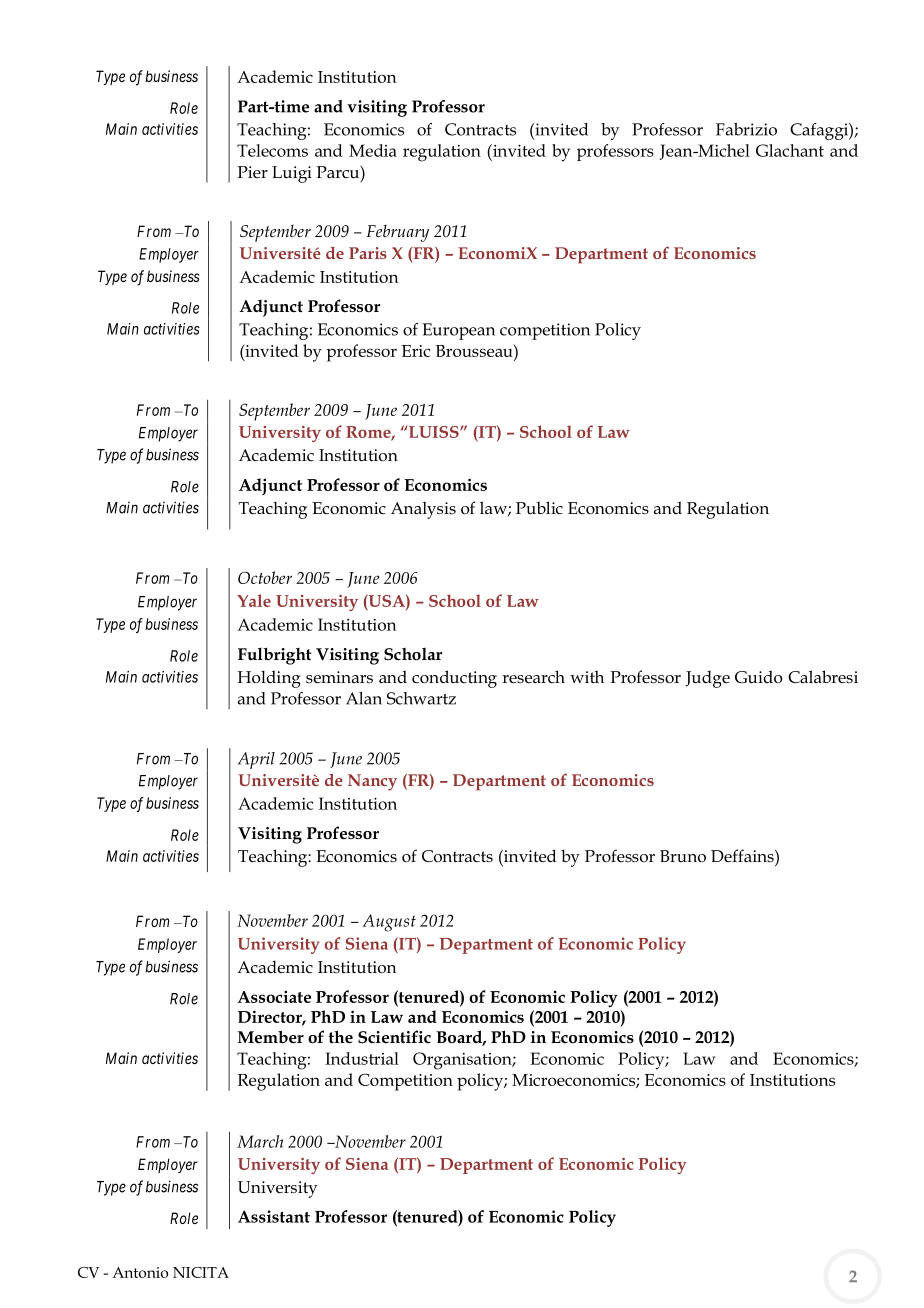 This screenshot has height=1308, width=924. I want to click on Assistant, so click(274, 1216).
